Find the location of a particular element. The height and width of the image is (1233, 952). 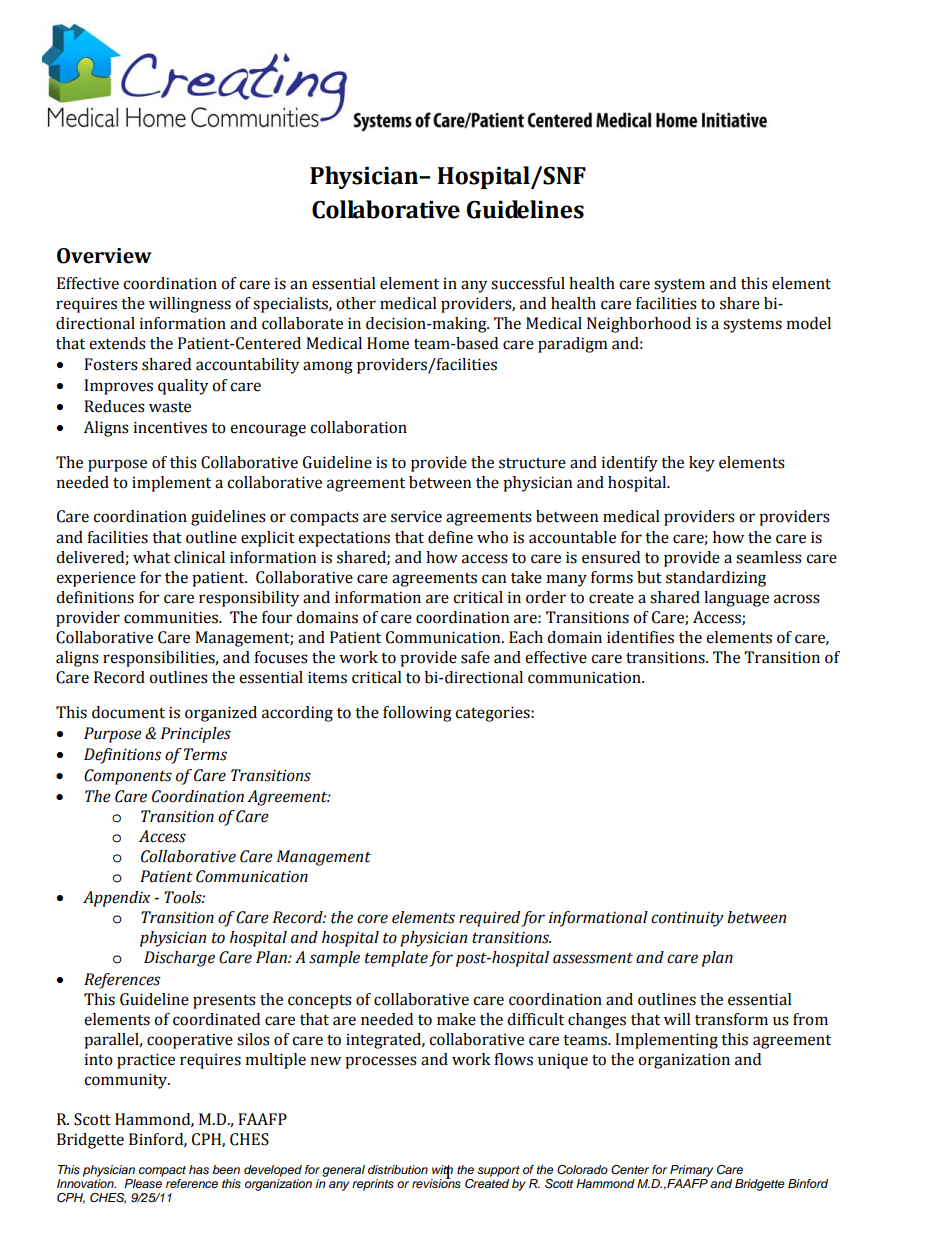

required is located at coordinates (489, 919).
